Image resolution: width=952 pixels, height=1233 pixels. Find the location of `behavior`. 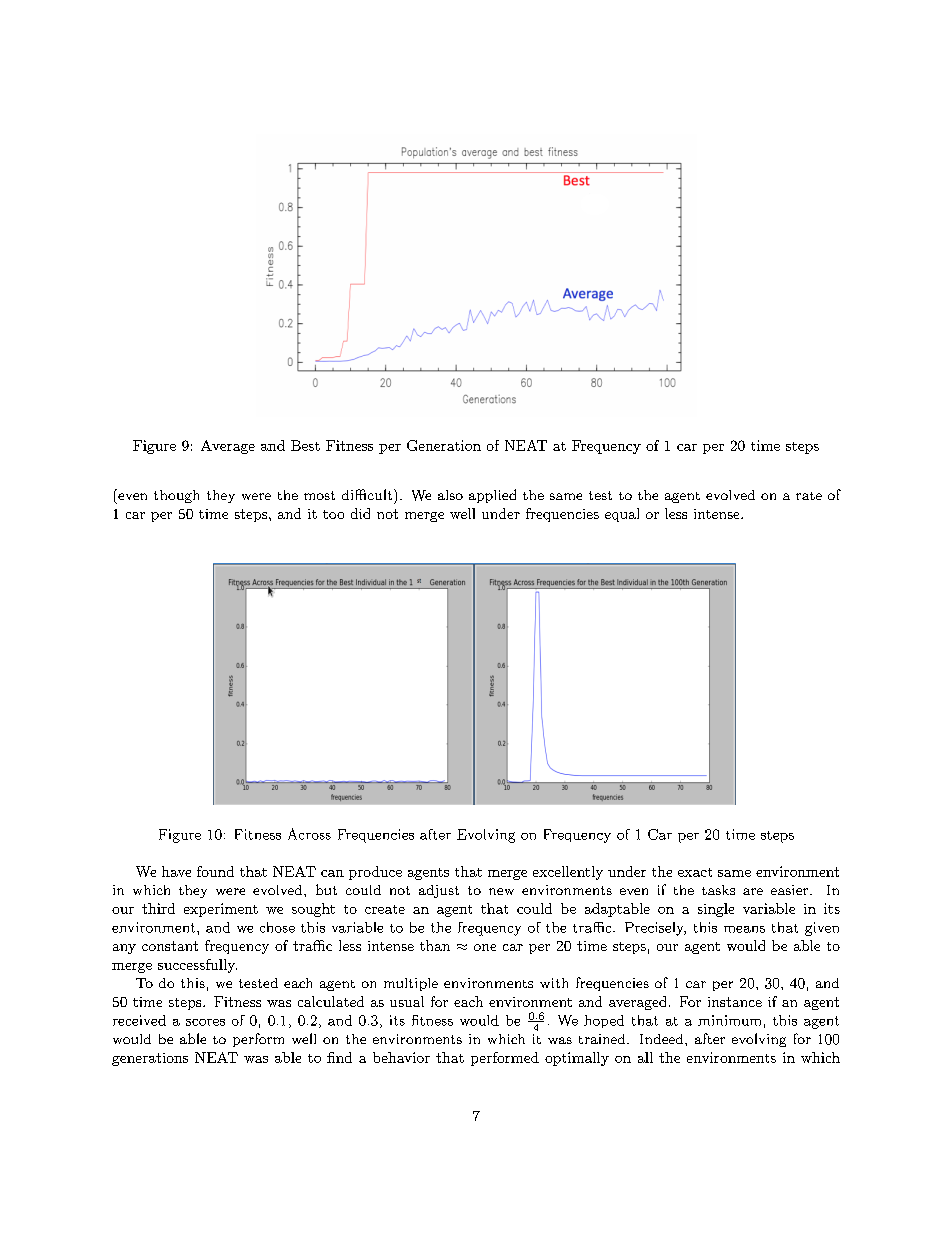

behavior is located at coordinates (401, 1057).
